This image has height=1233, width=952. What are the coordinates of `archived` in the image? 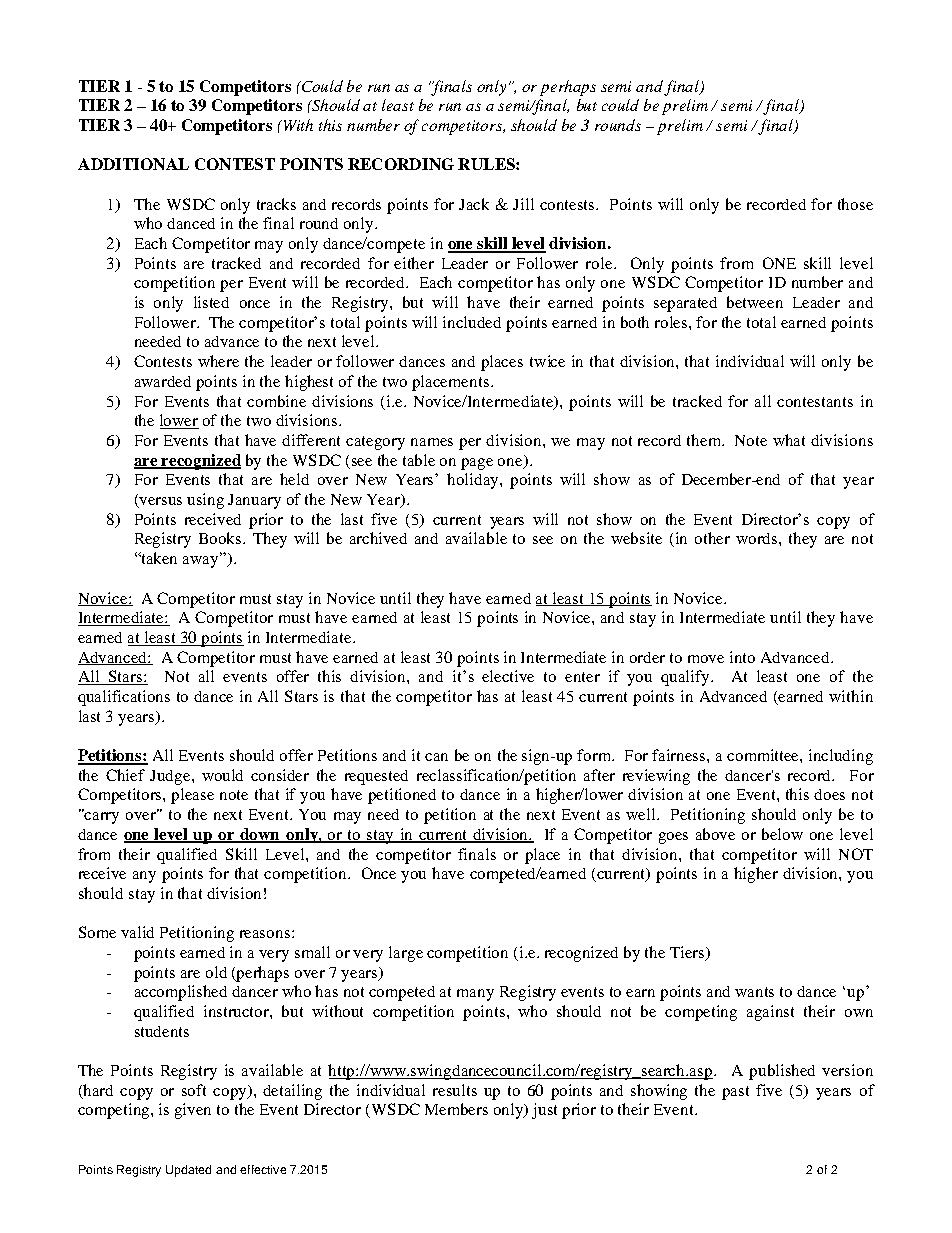 It's located at (378, 538).
